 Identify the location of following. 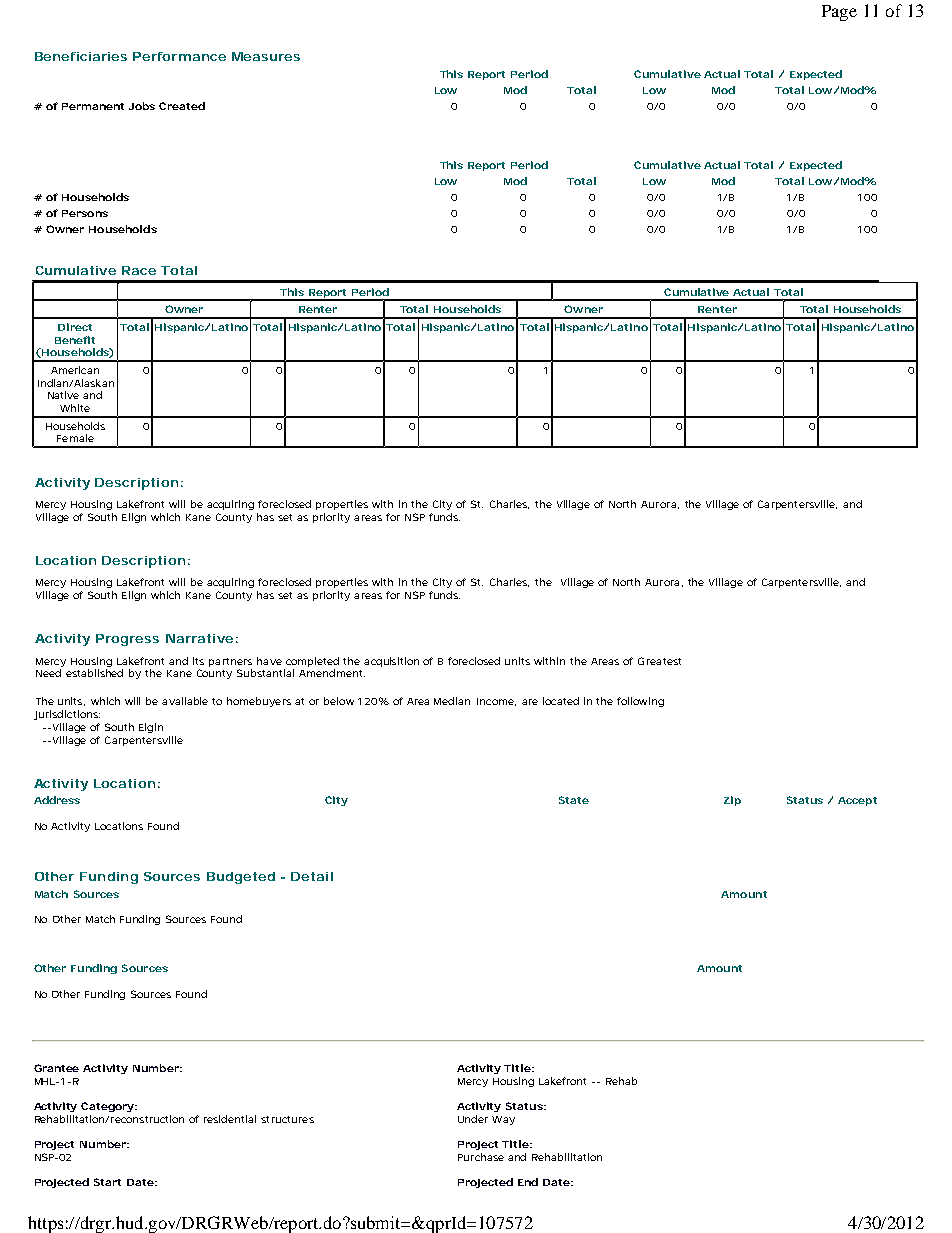
(640, 702).
